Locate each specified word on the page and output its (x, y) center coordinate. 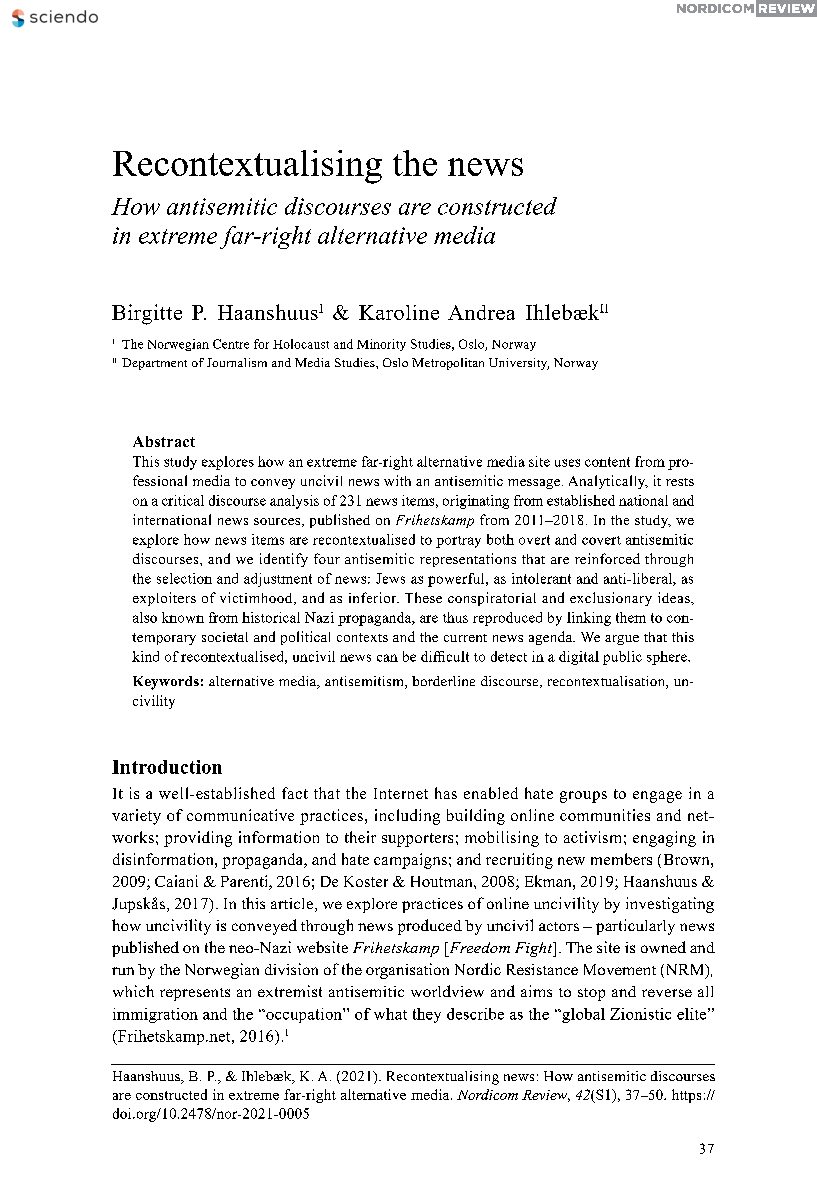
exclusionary (611, 599)
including (407, 817)
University (519, 364)
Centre (231, 344)
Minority (381, 345)
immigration (155, 1015)
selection (184, 578)
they (427, 1015)
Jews (390, 578)
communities (605, 815)
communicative (240, 815)
